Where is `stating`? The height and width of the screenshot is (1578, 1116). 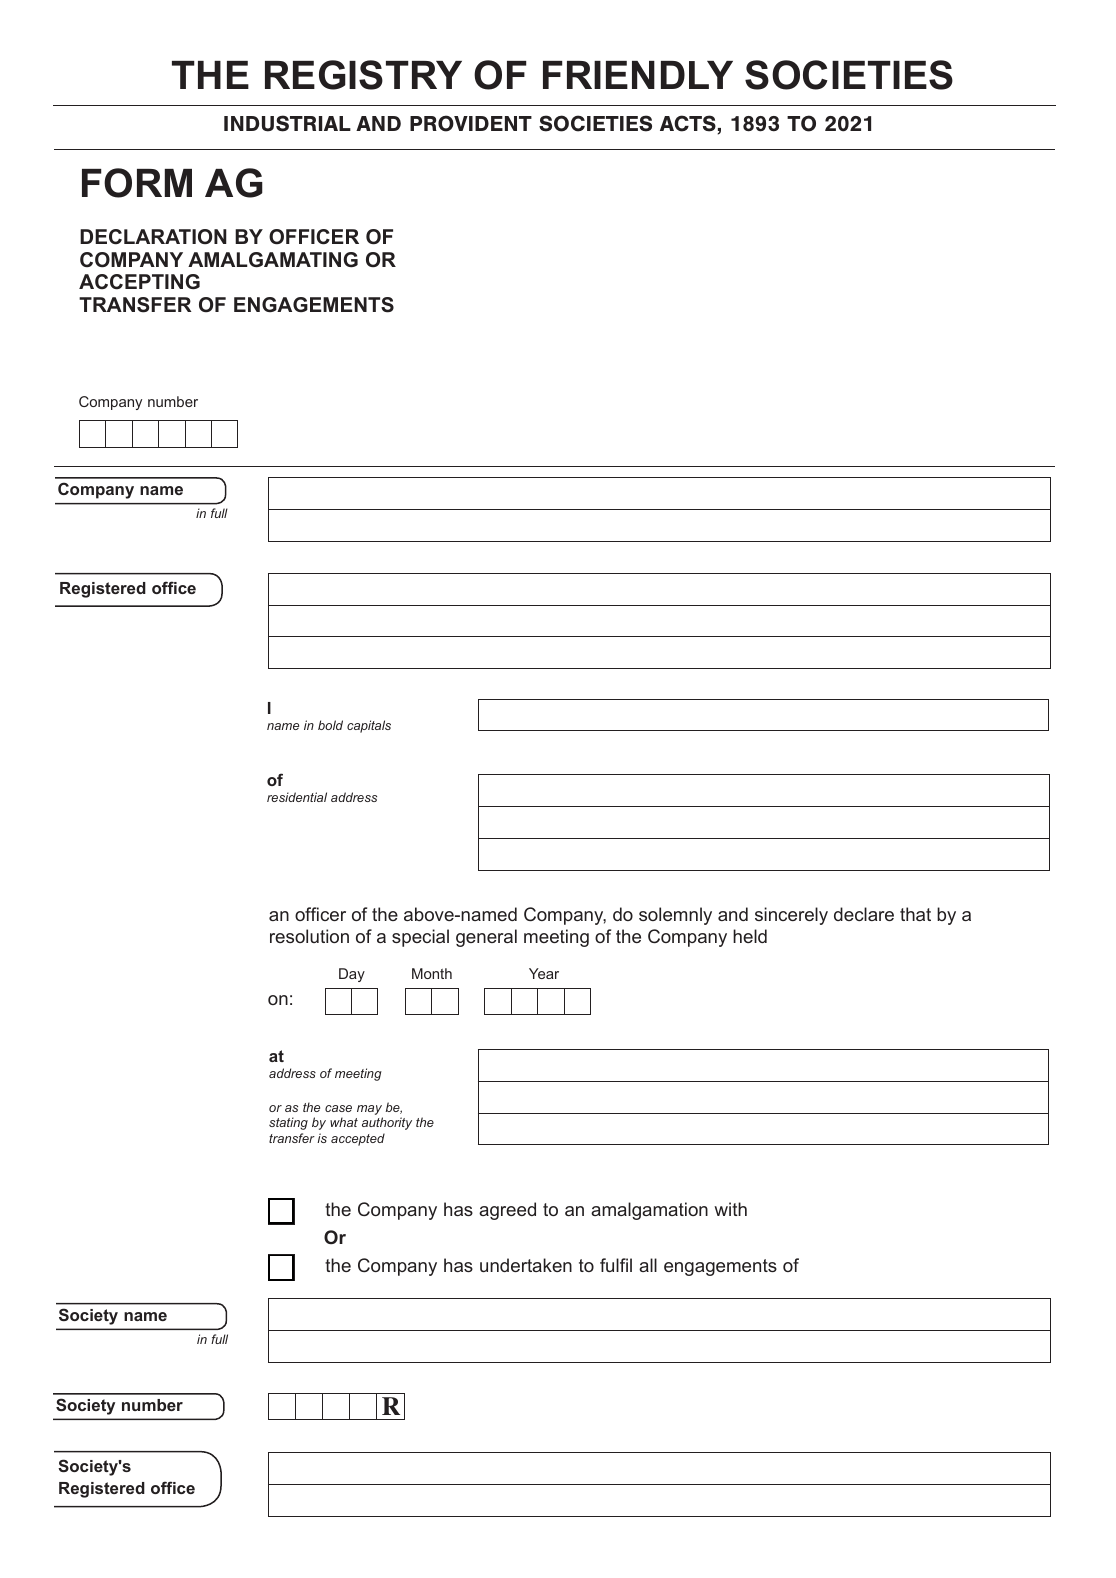
stating is located at coordinates (288, 1123).
